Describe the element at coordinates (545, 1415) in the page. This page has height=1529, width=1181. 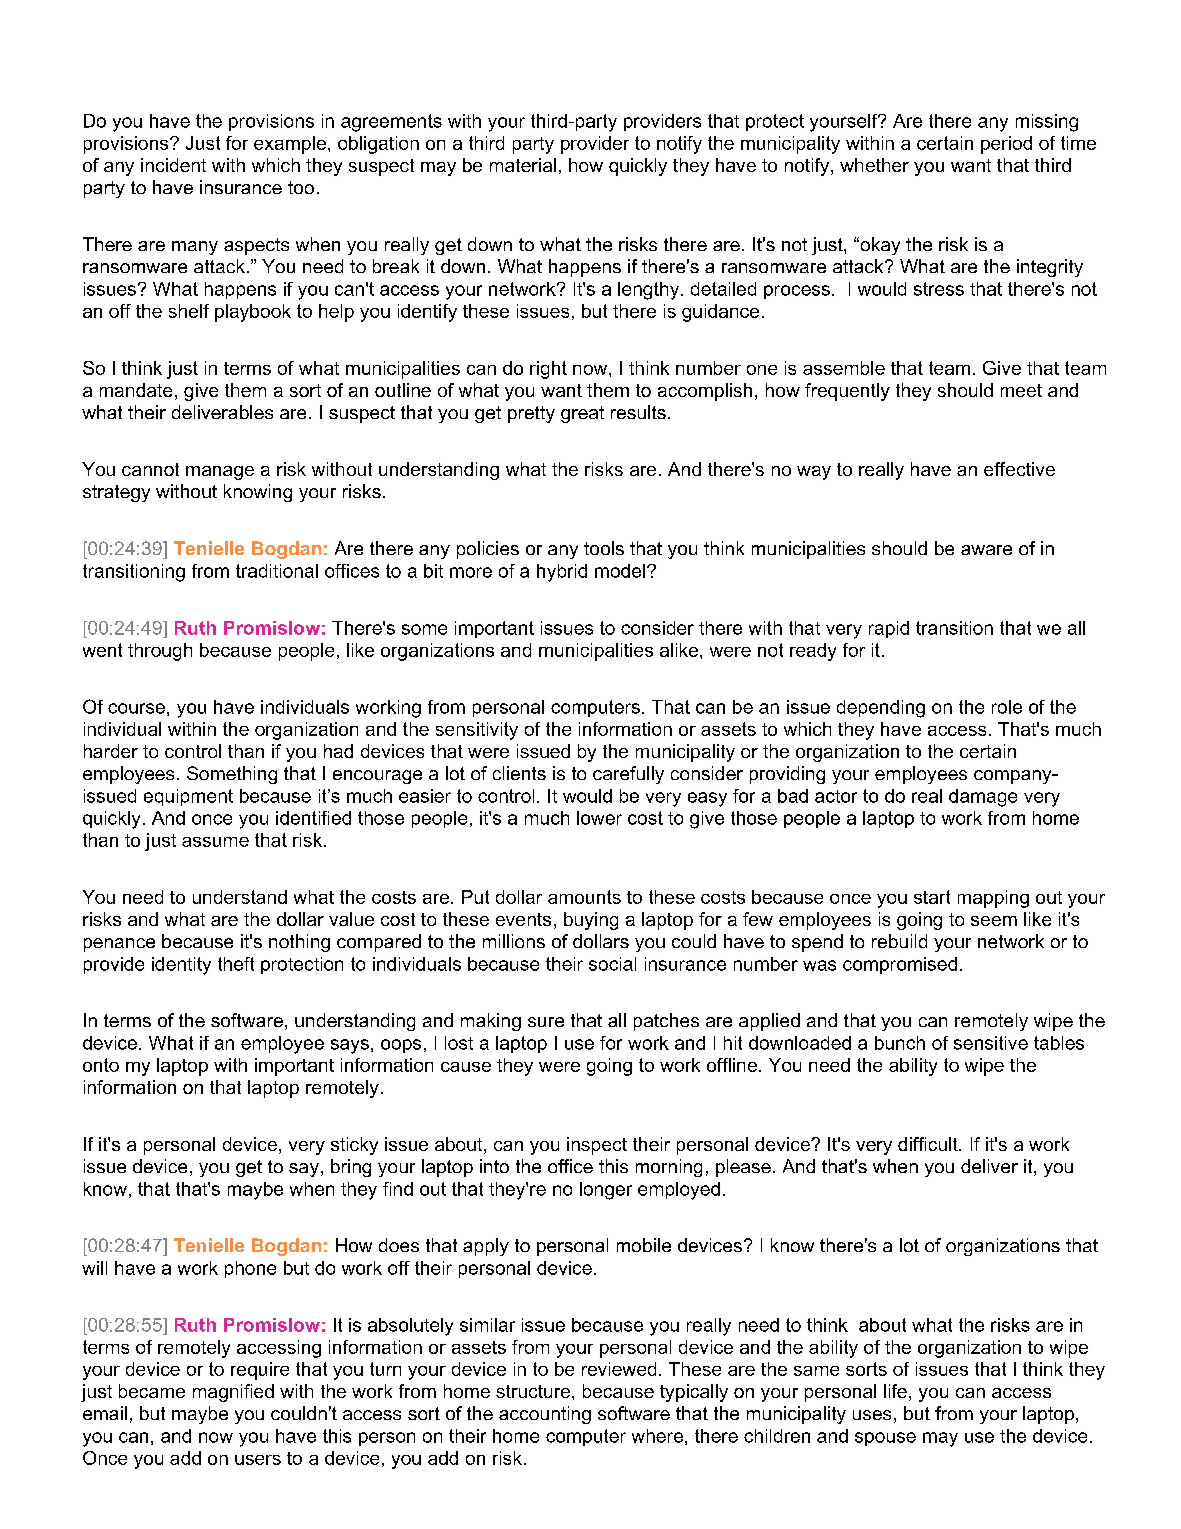
I see `accounting` at that location.
